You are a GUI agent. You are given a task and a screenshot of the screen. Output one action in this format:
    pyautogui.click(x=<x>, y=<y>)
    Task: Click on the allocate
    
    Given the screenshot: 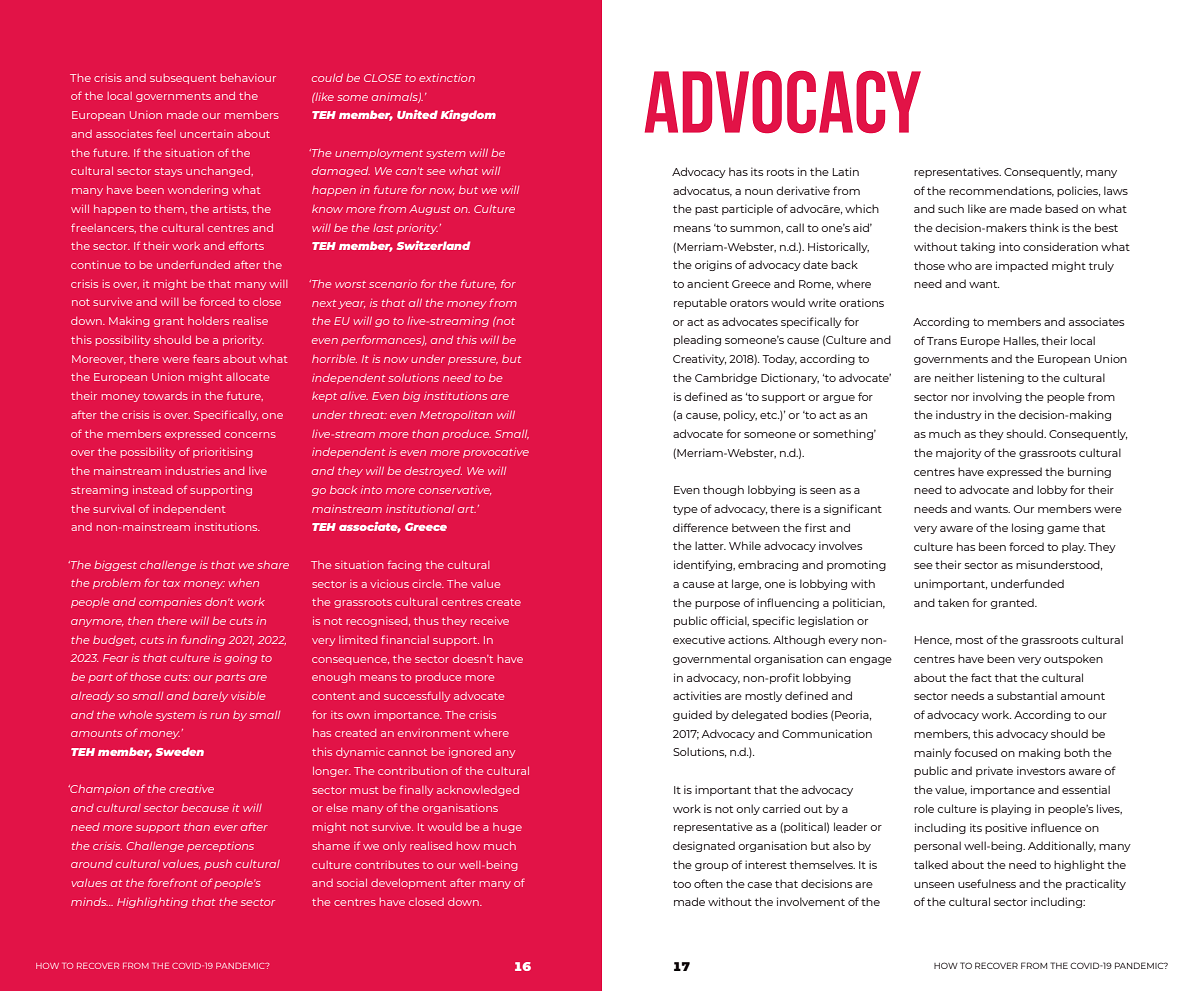 What is the action you would take?
    pyautogui.click(x=247, y=377)
